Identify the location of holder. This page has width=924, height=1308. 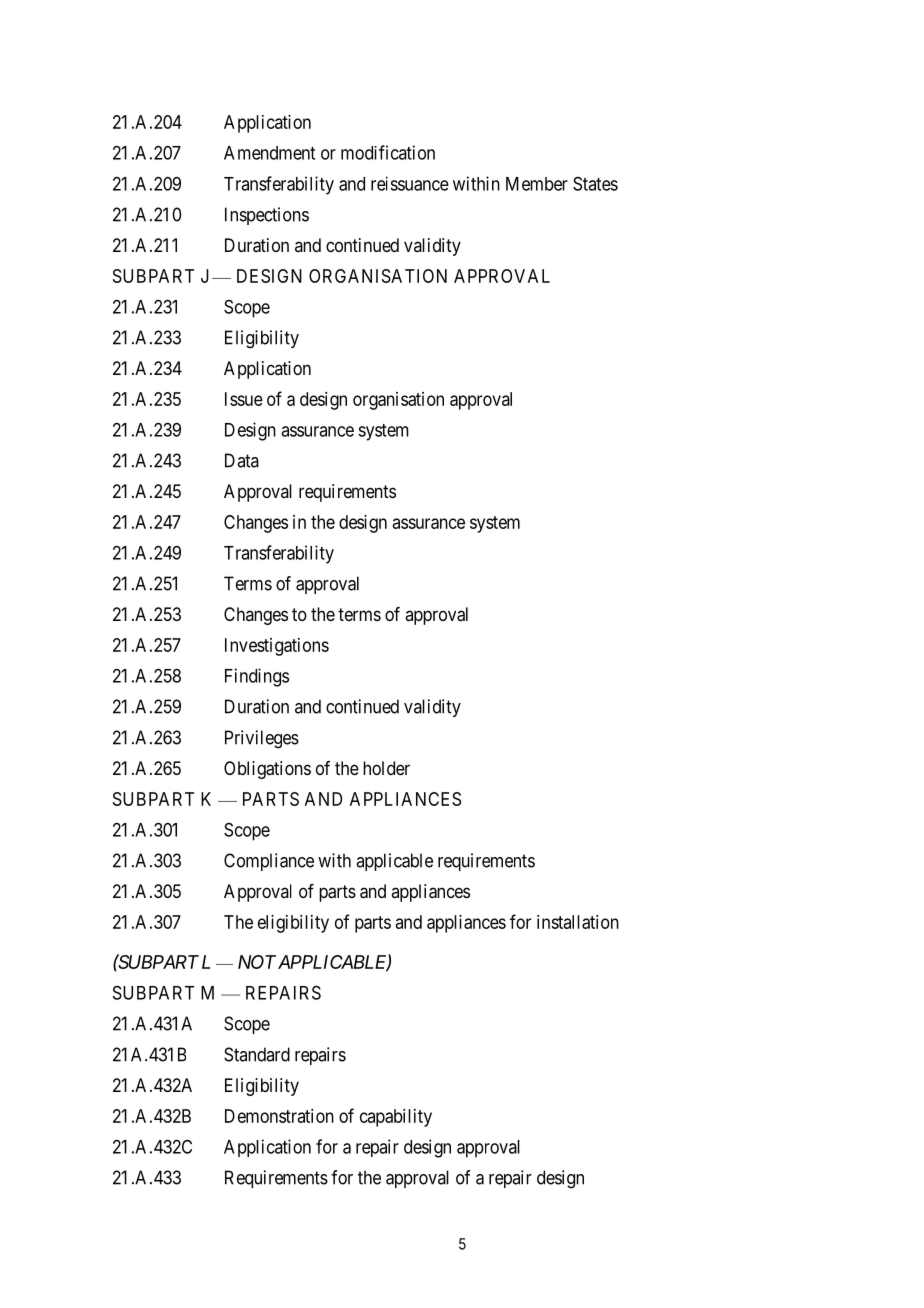
(386, 768).
